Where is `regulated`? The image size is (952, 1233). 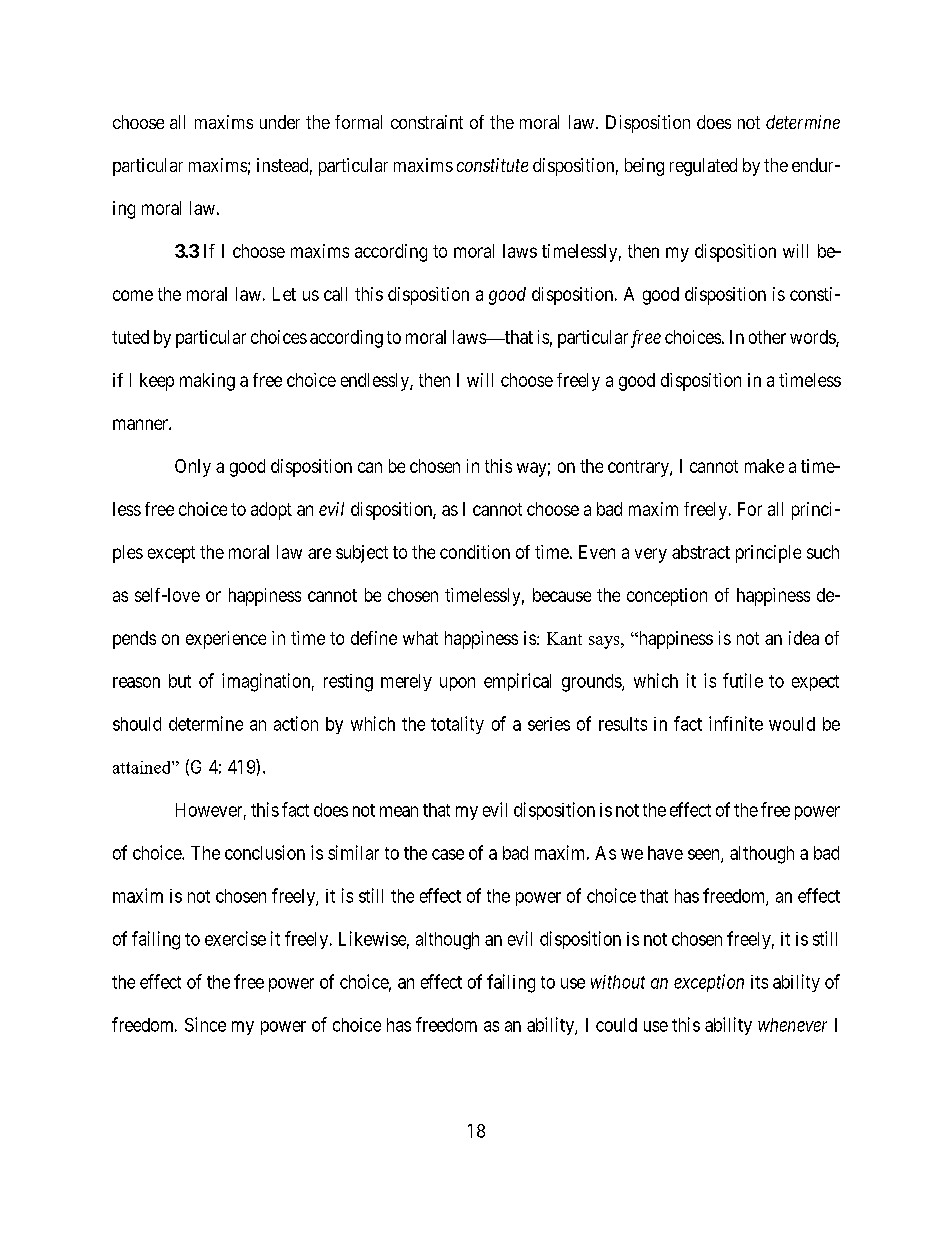
regulated is located at coordinates (703, 167).
